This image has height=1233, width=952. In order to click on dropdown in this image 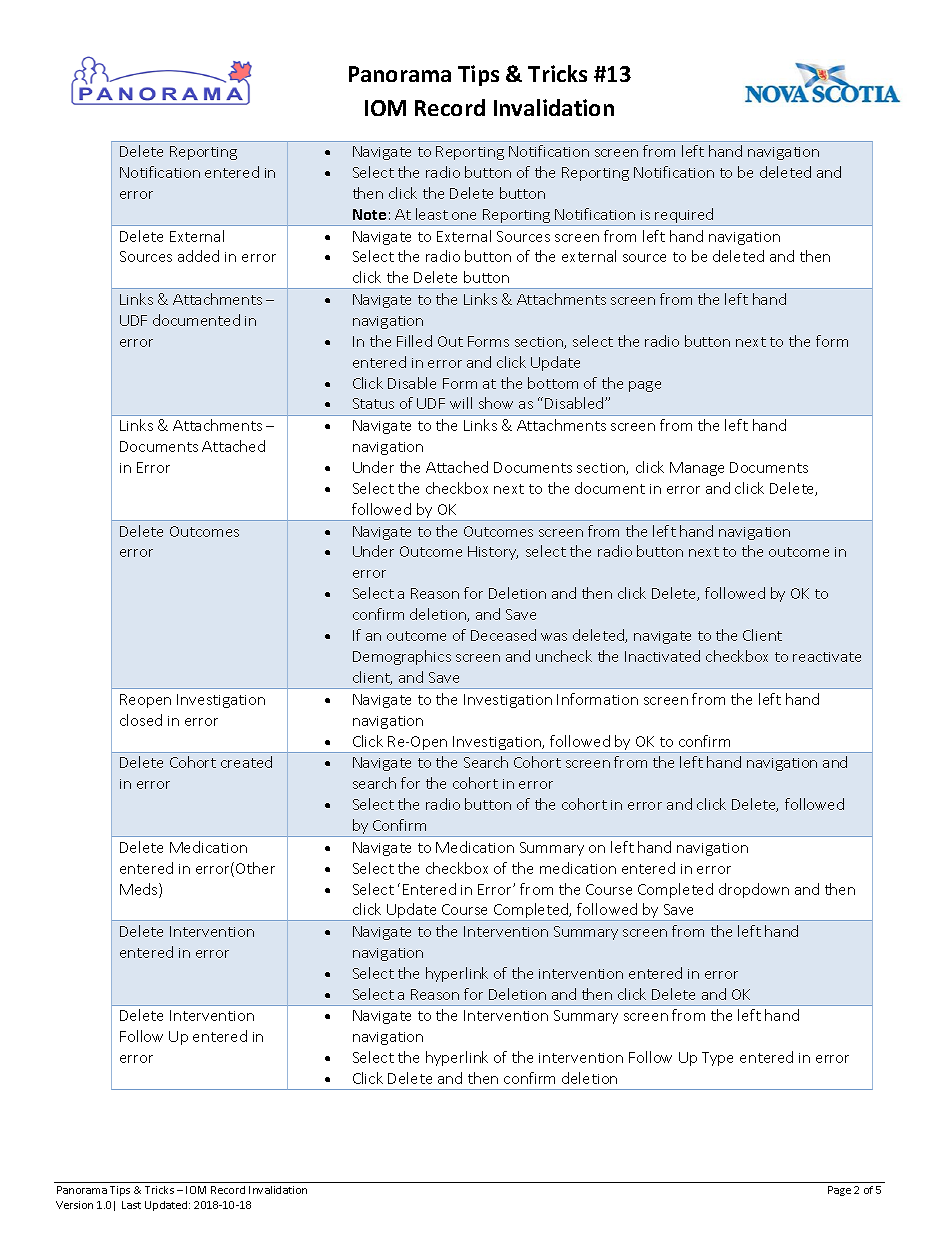, I will do `click(754, 890)`.
